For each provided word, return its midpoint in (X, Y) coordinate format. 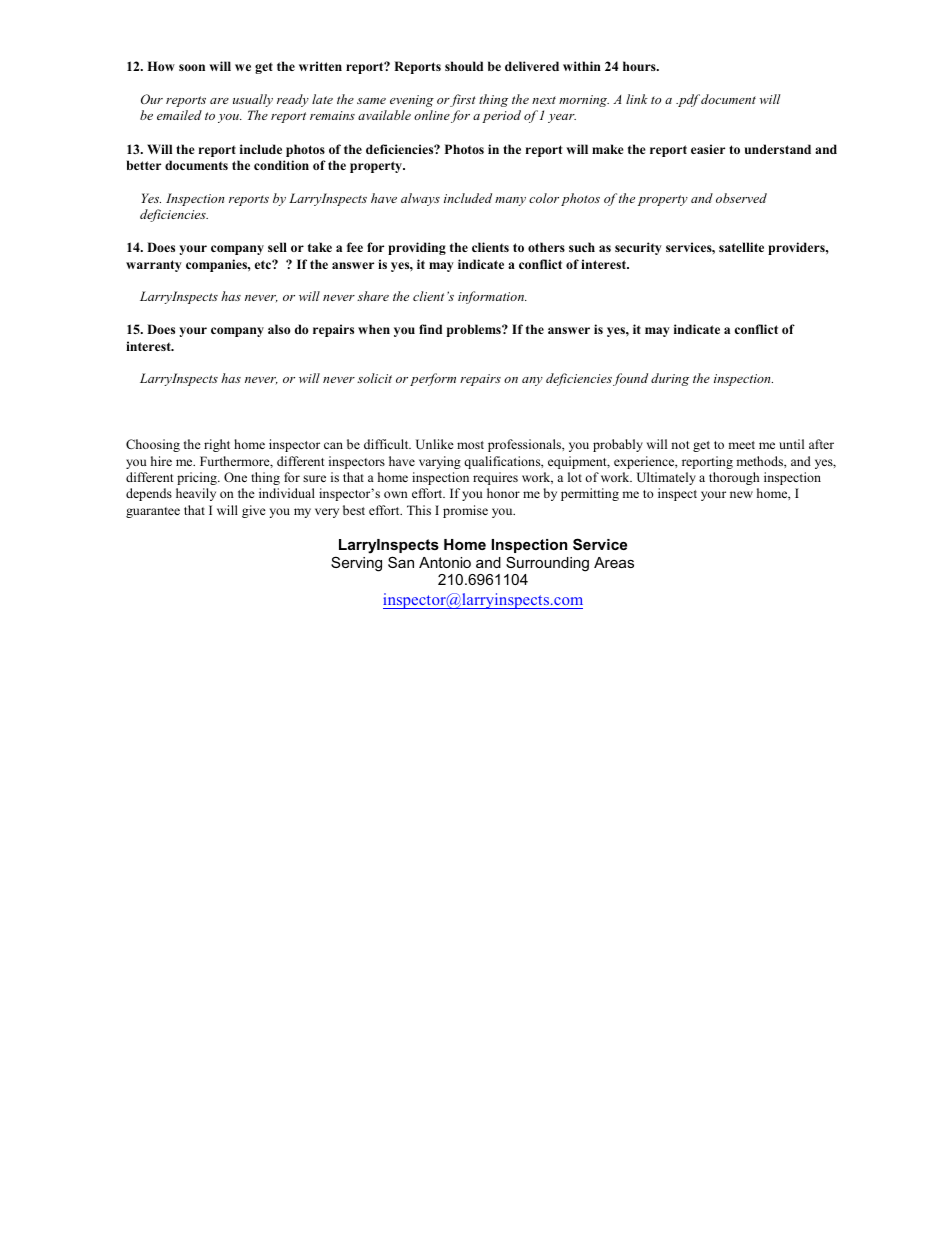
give (254, 511)
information (492, 297)
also (279, 329)
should (464, 66)
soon (192, 67)
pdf (688, 100)
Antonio (445, 562)
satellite (741, 247)
